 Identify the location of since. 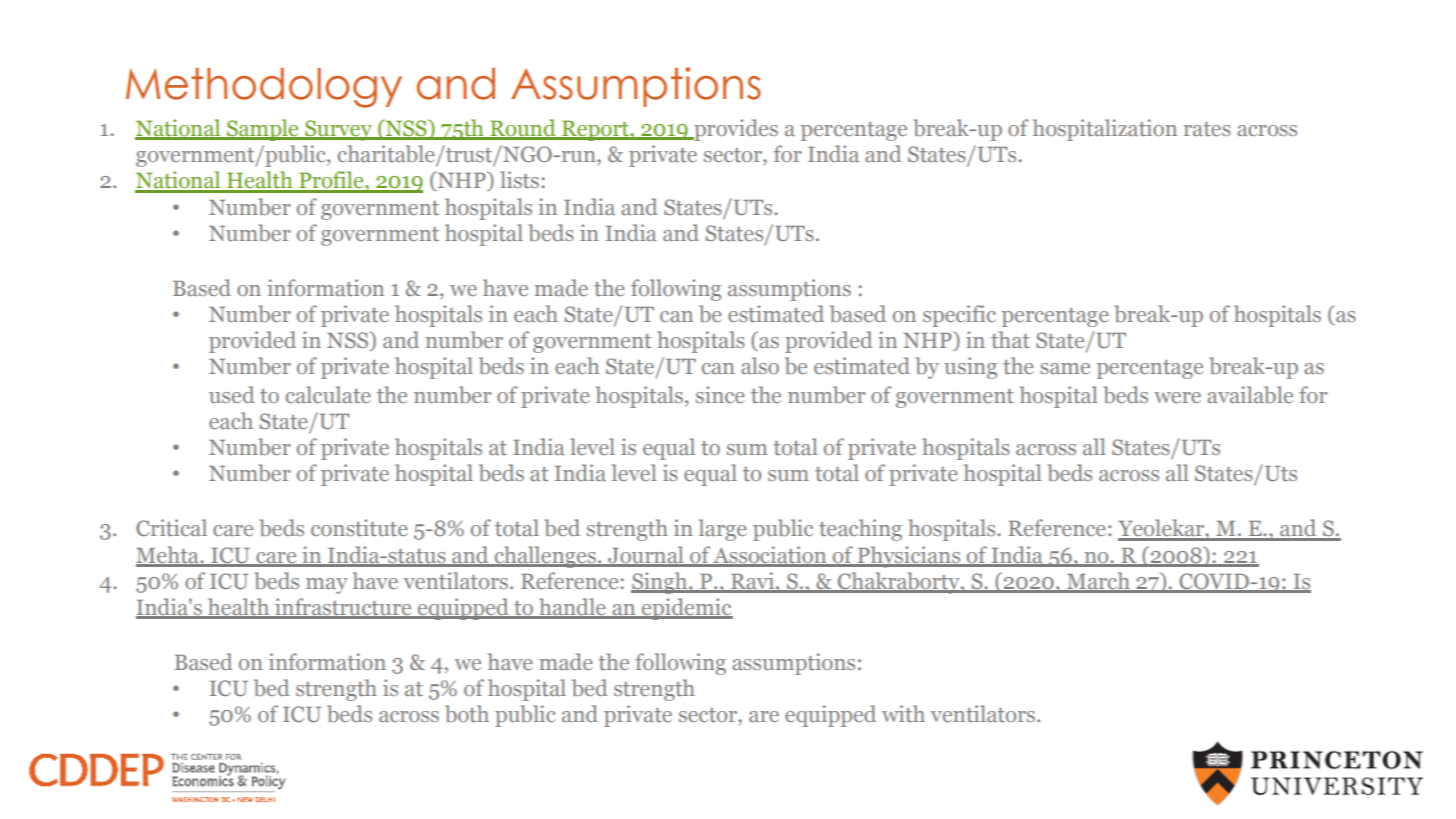
(720, 394).
